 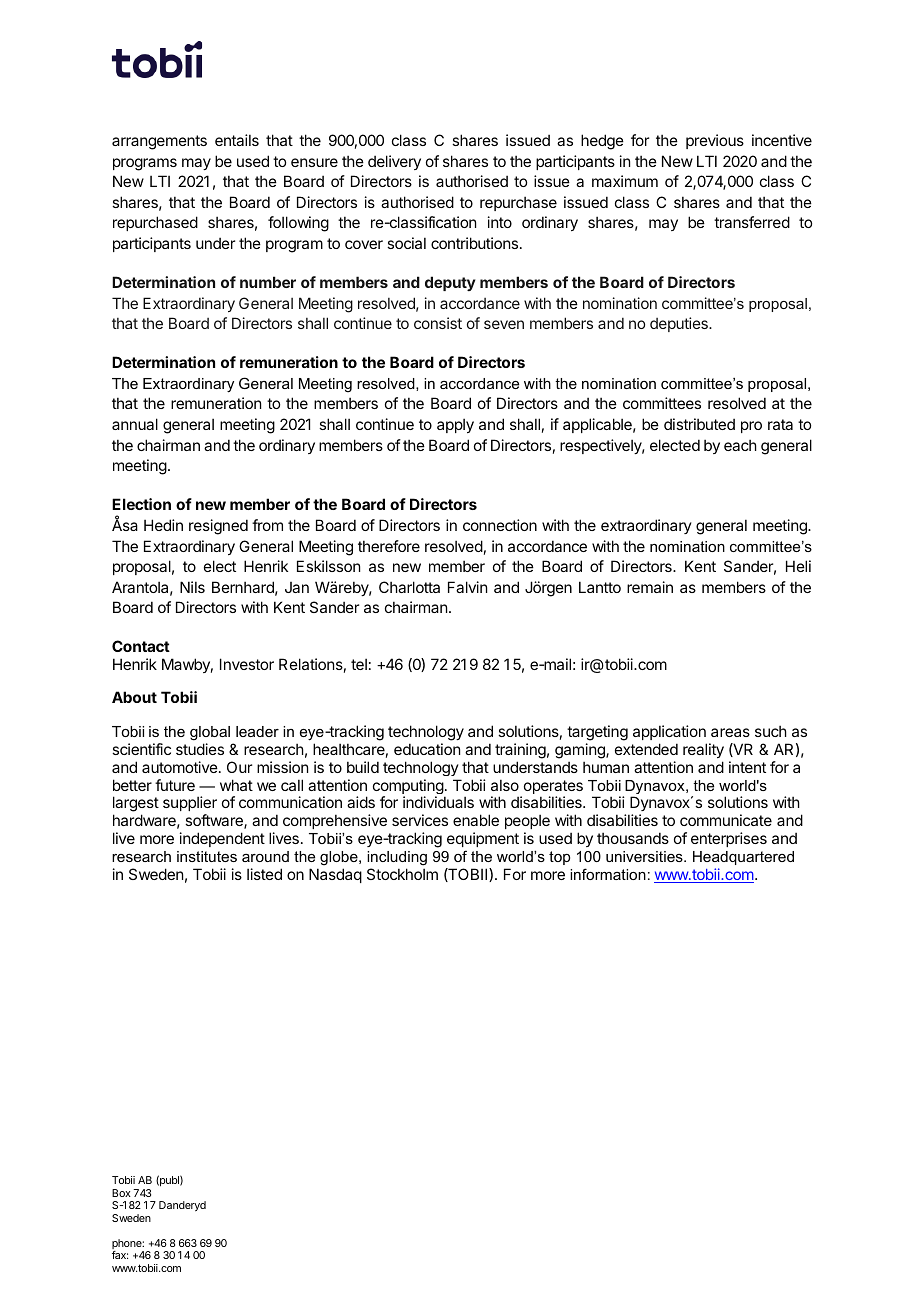 I want to click on into, so click(x=500, y=222).
